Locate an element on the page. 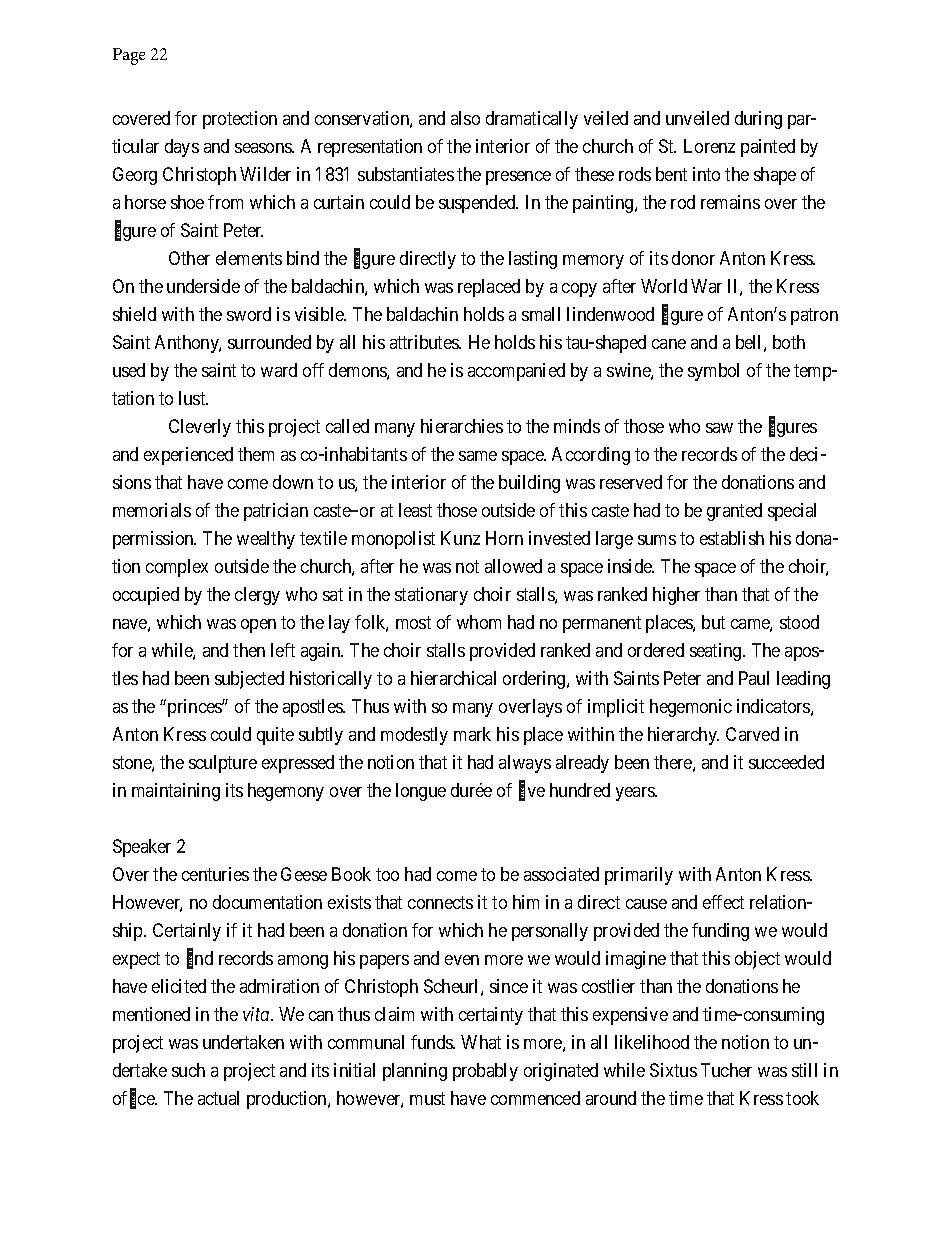 The width and height of the image is (952, 1233). during is located at coordinates (758, 120).
